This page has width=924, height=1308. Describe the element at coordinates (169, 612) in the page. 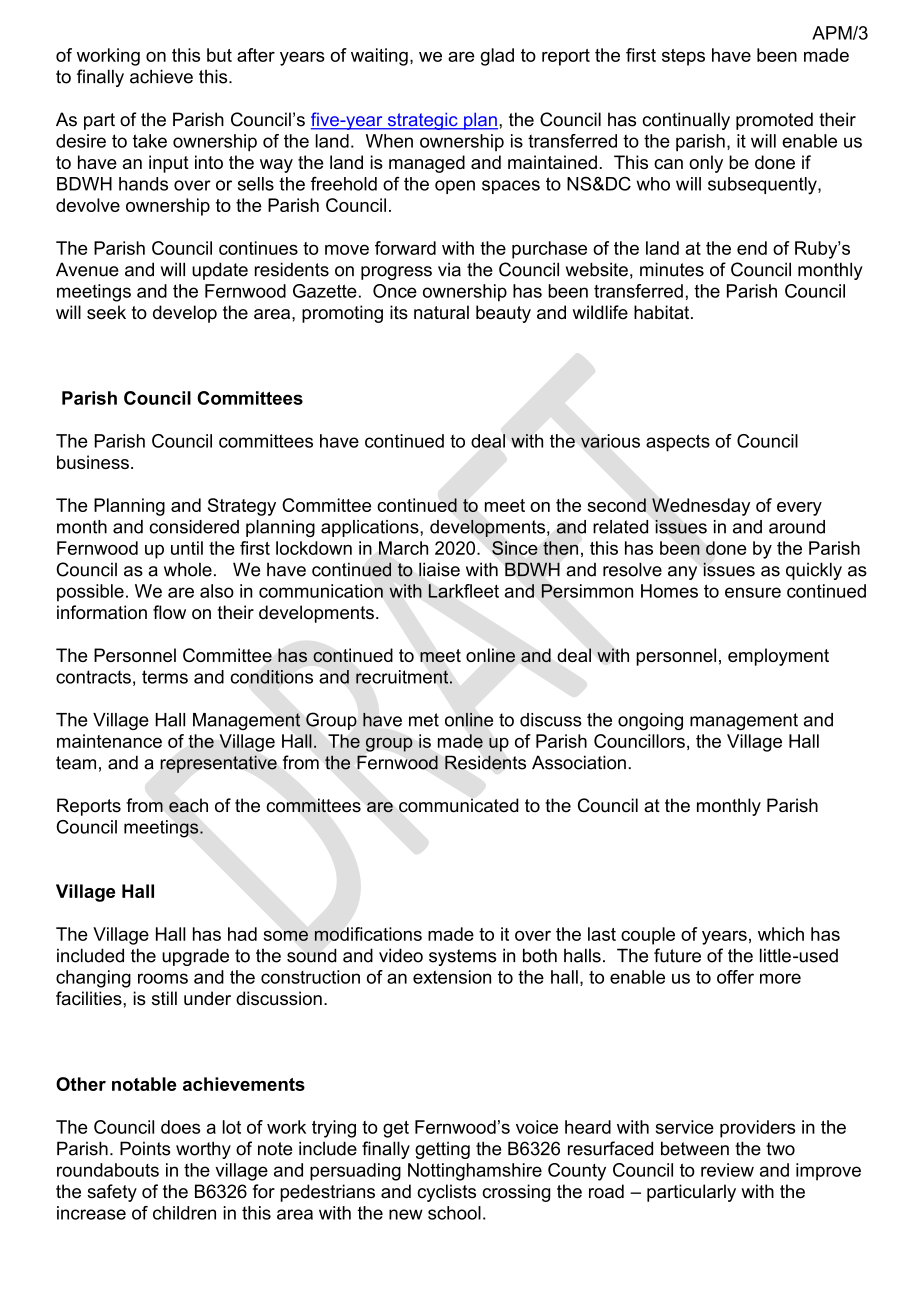

I see `flow` at that location.
